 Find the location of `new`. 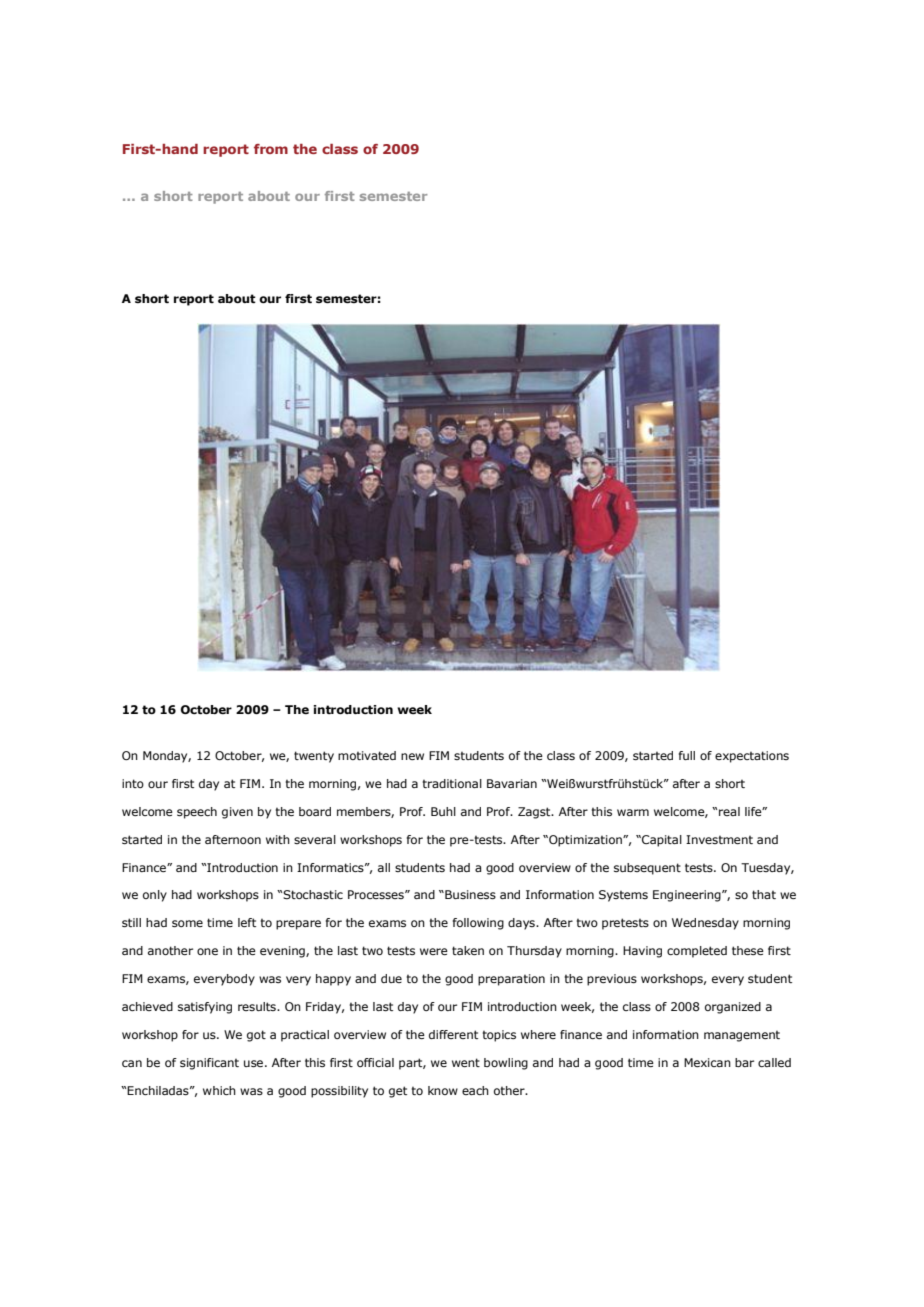

new is located at coordinates (412, 756).
